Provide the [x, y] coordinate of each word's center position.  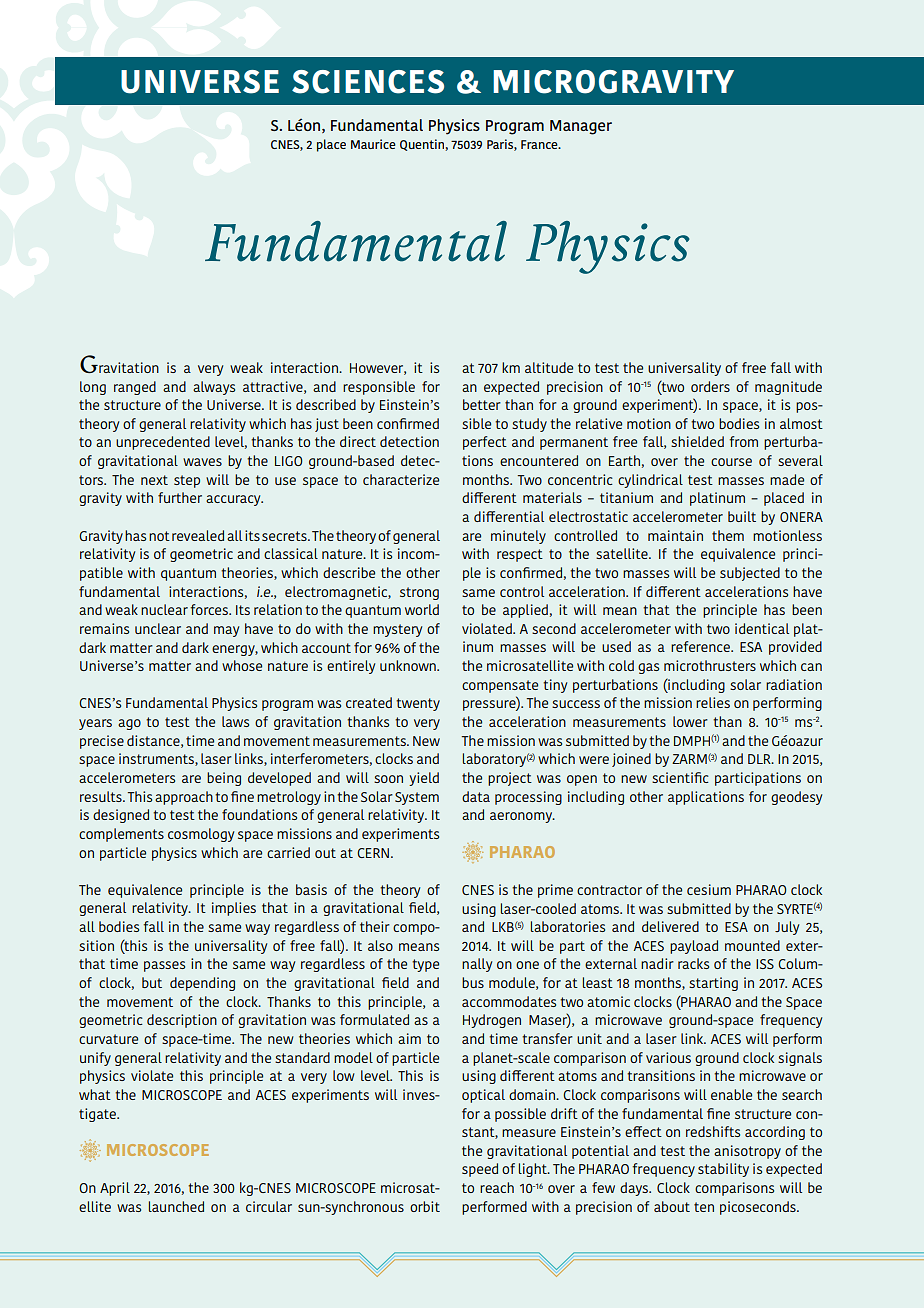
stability [723, 1170]
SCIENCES [368, 82]
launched [176, 1206]
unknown [409, 665]
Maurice [373, 144]
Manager [581, 127]
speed [480, 1170]
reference [701, 646]
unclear [158, 628]
